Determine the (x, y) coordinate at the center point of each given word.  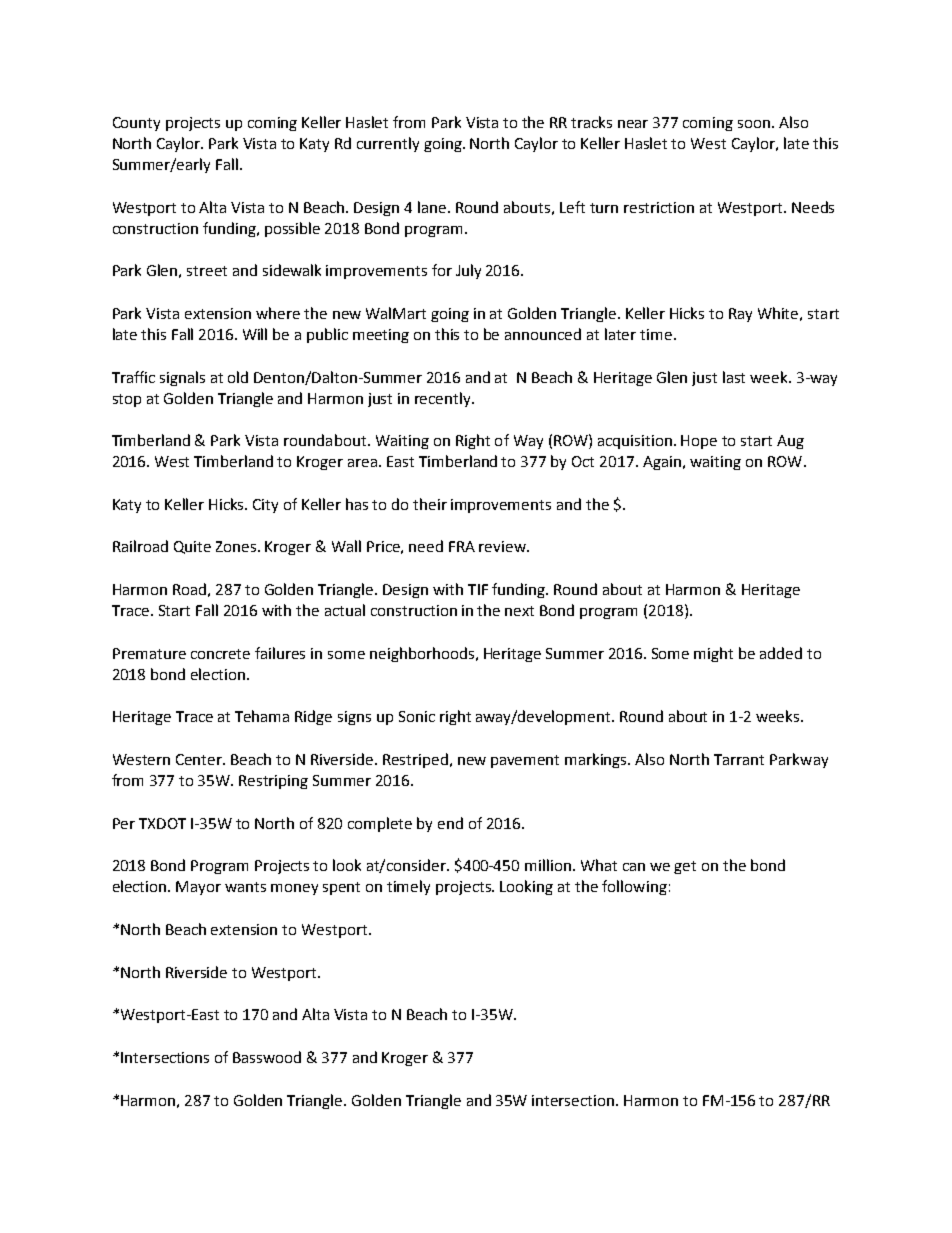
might (713, 654)
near (633, 124)
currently (388, 144)
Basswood (267, 1057)
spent (341, 888)
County (136, 124)
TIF (478, 589)
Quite (192, 547)
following (634, 887)
